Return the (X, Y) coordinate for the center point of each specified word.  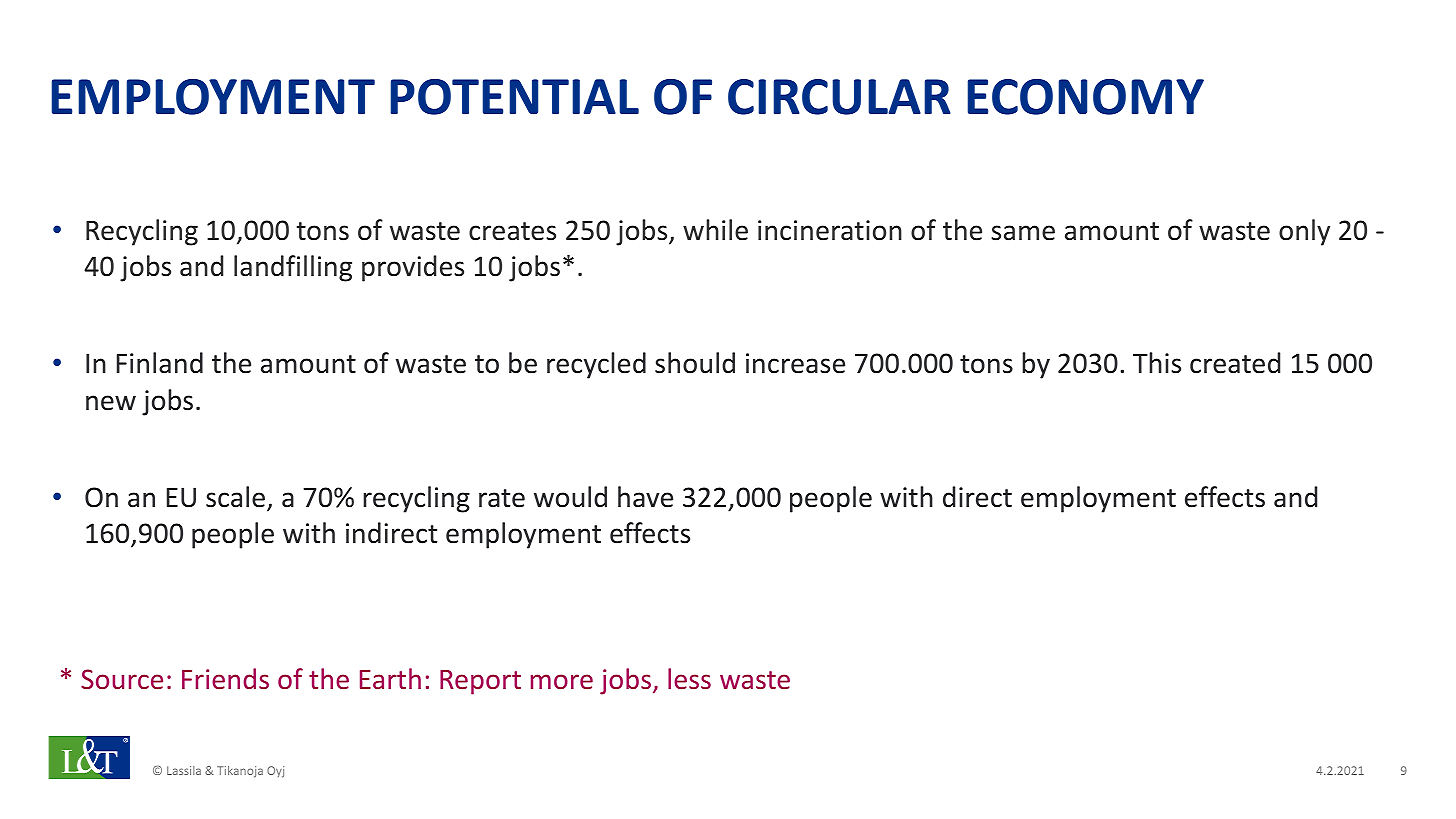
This (1157, 363)
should (695, 363)
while (715, 230)
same (1023, 233)
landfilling (293, 268)
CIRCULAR (839, 97)
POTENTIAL (514, 97)
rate (502, 498)
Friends (225, 678)
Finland (160, 363)
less (689, 678)
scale (237, 498)
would (570, 497)
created (1235, 363)
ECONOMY (1085, 97)
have (645, 497)
